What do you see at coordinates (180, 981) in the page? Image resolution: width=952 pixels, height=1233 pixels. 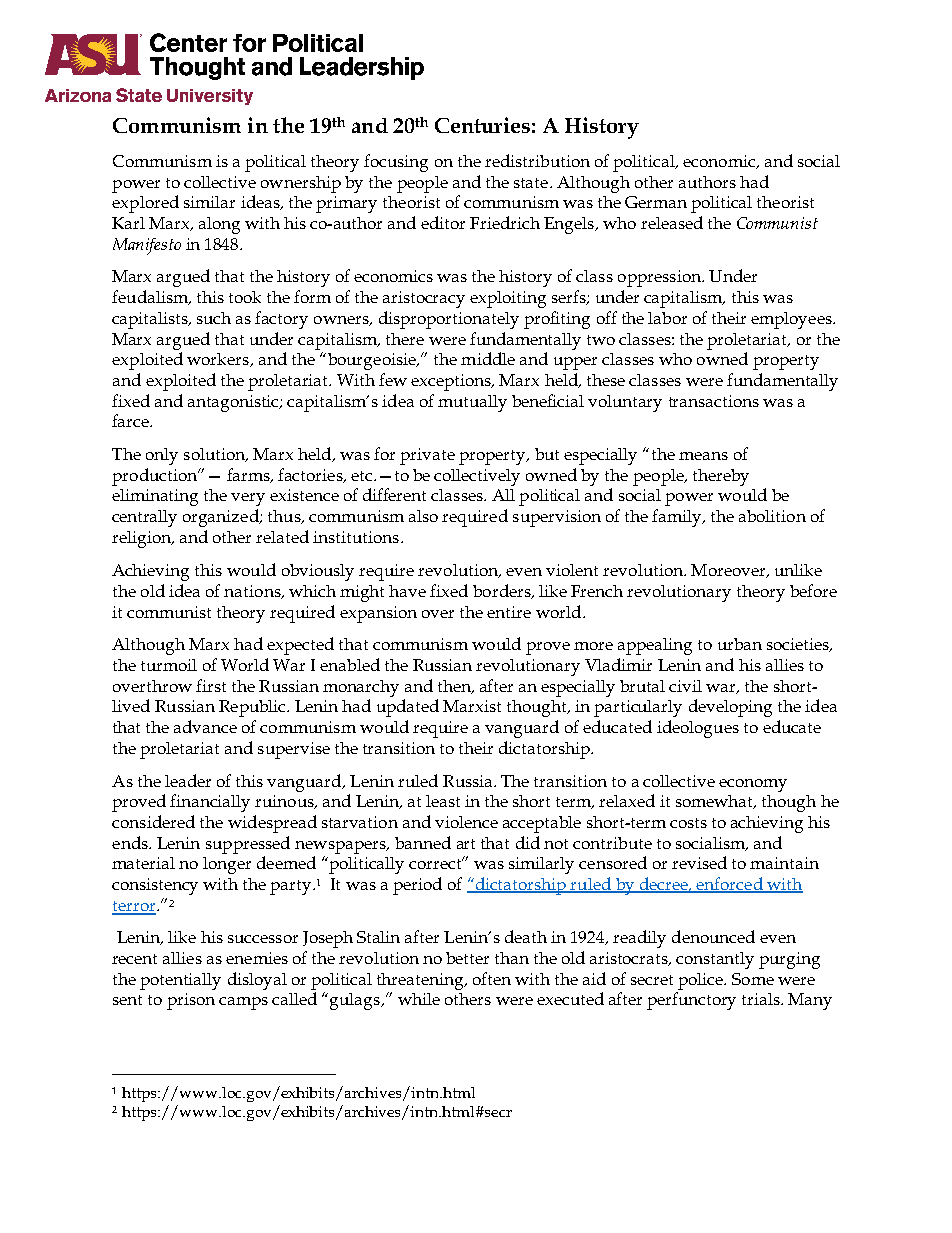 I see `potentially` at bounding box center [180, 981].
